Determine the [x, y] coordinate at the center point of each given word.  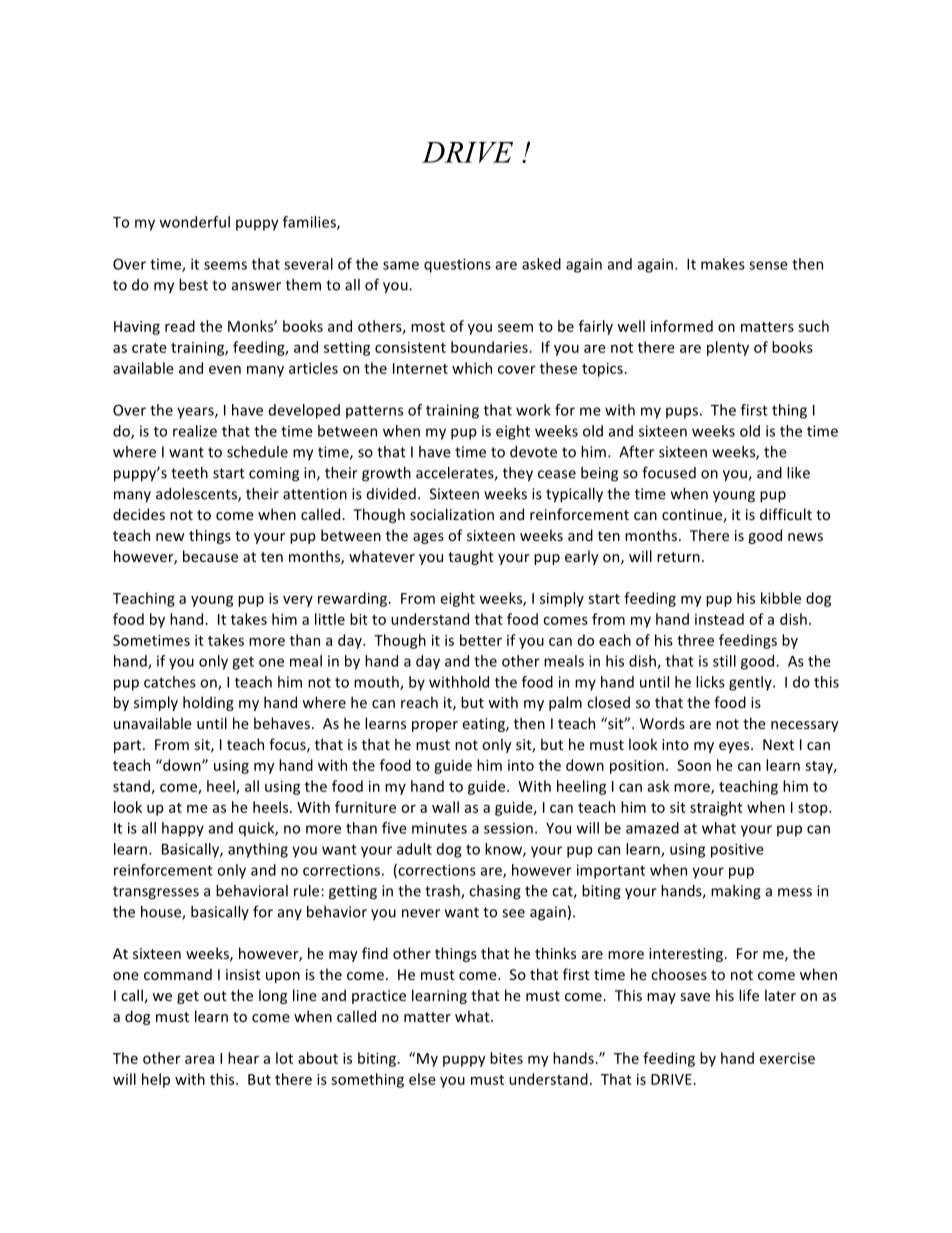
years [196, 413]
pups [682, 413]
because [210, 556]
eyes [735, 747]
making [736, 892]
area [199, 1060]
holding [208, 703]
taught [471, 557]
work [533, 410]
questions [457, 265]
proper [435, 726]
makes [723, 264]
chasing [495, 892]
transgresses [156, 893]
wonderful [195, 222]
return [678, 557]
